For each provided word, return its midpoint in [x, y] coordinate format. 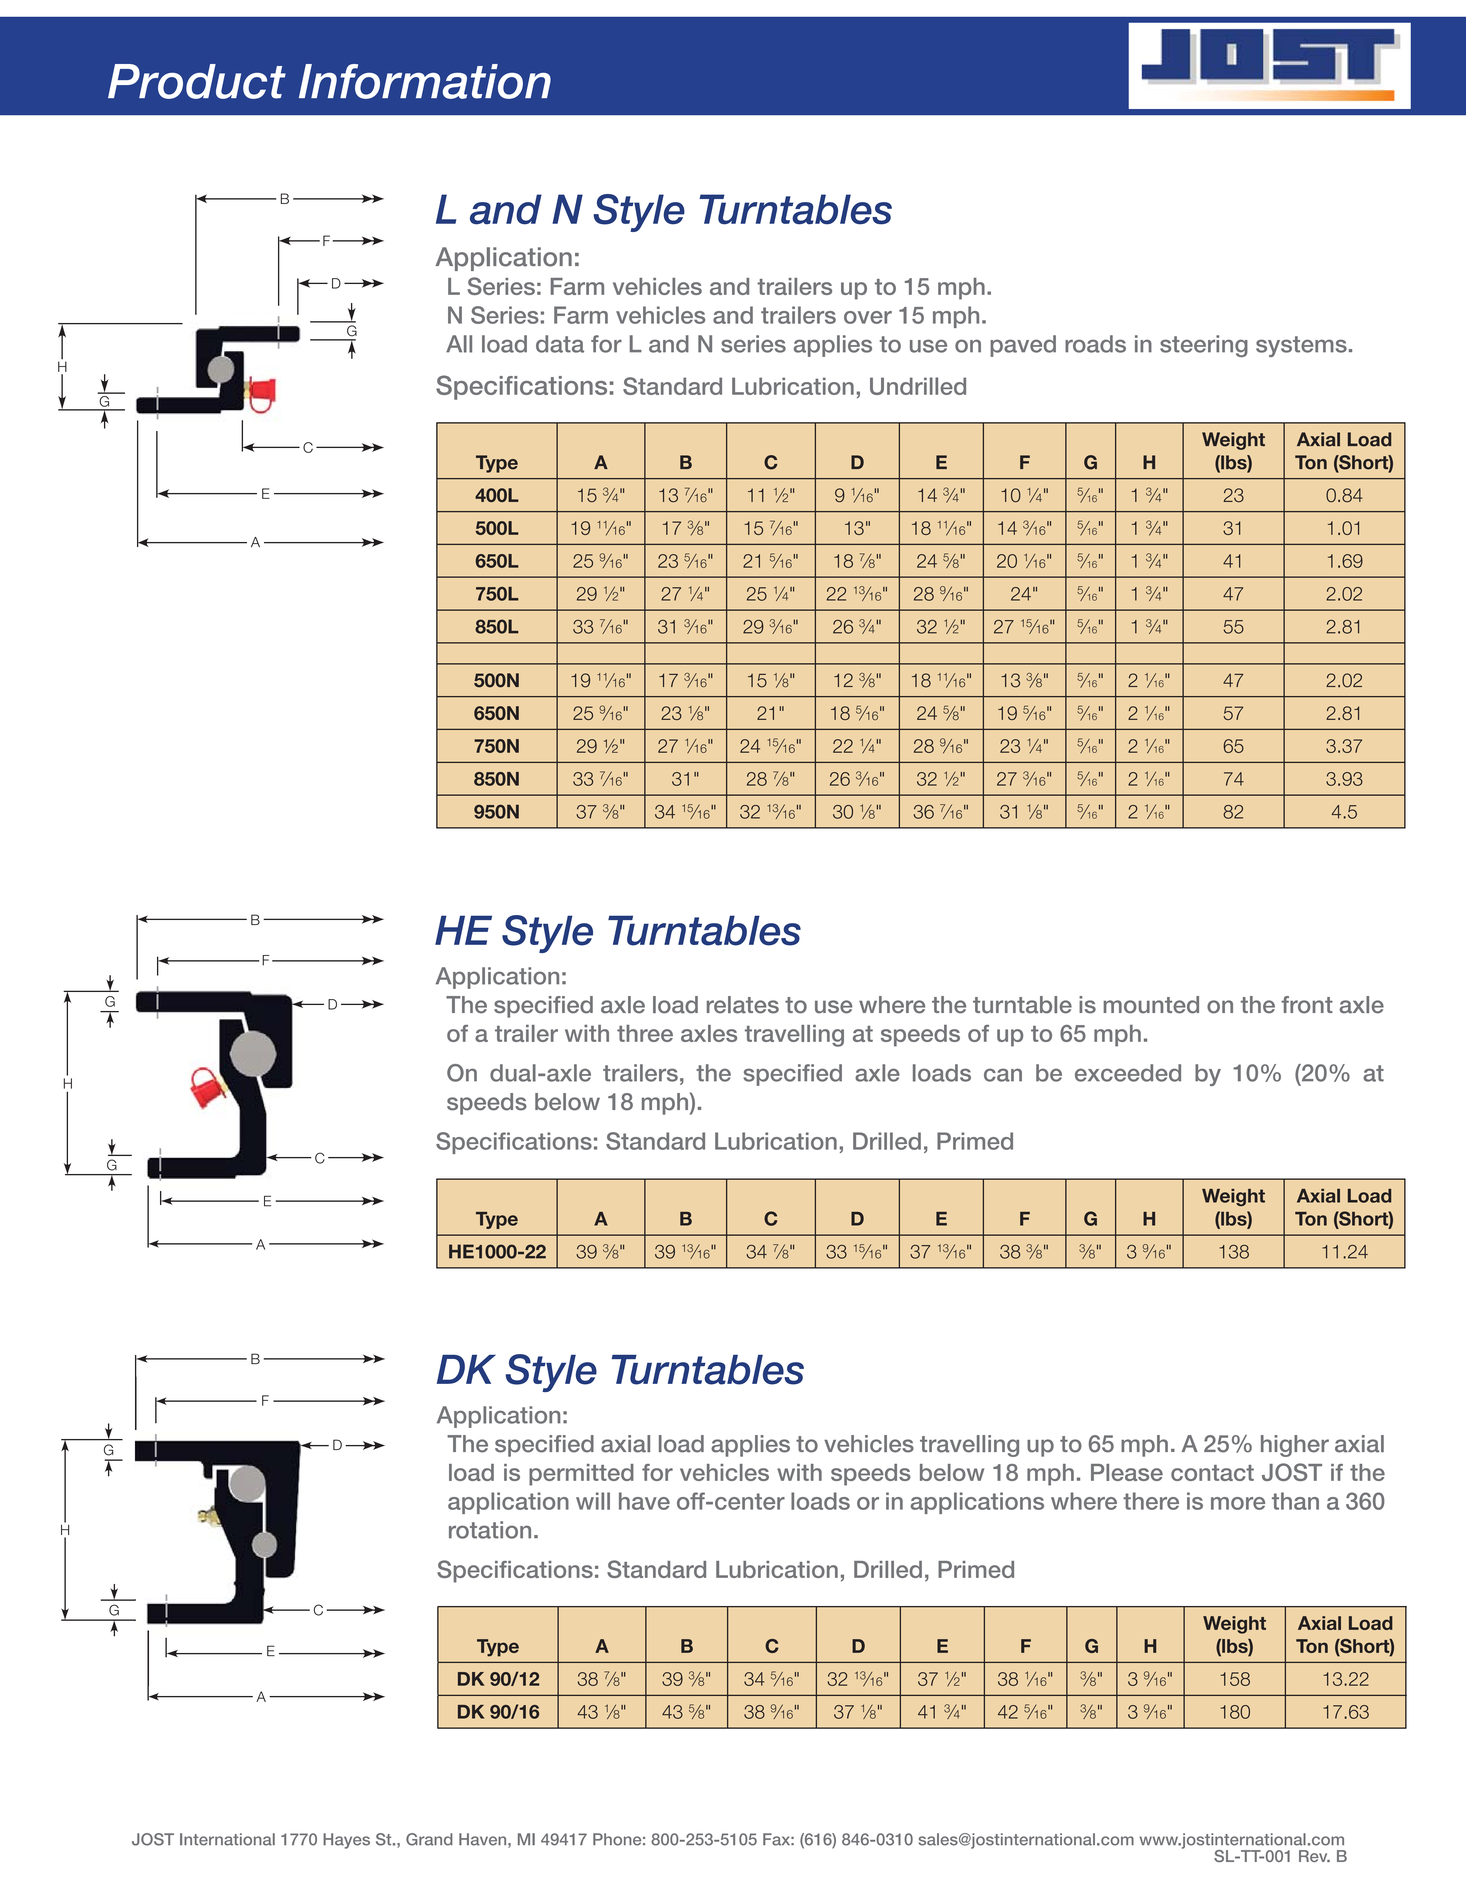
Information [425, 81]
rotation [490, 1530]
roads [1095, 344]
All [459, 344]
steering [1204, 346]
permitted [581, 1475]
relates [743, 1005]
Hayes [346, 1841]
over [868, 317]
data [560, 344]
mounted [1151, 1005]
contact [1212, 1473]
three [645, 1033]
